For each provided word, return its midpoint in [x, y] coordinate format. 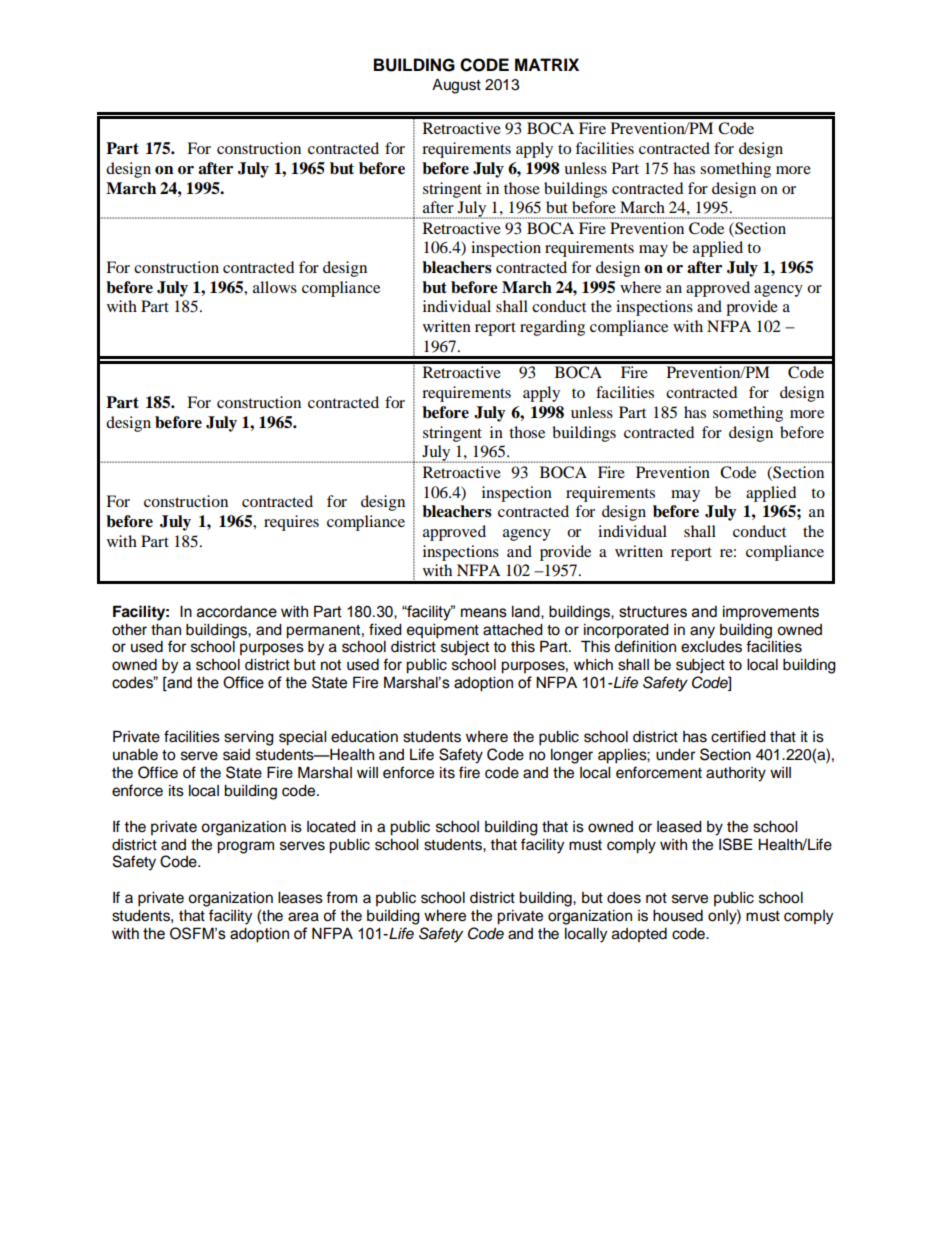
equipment [443, 631]
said [236, 755]
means [484, 613]
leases [300, 898]
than [166, 630]
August [456, 86]
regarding [552, 328]
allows [275, 287]
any [702, 632]
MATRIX [547, 64]
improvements [771, 613]
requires [291, 523]
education [364, 737]
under [675, 755]
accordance [237, 612]
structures [653, 612]
